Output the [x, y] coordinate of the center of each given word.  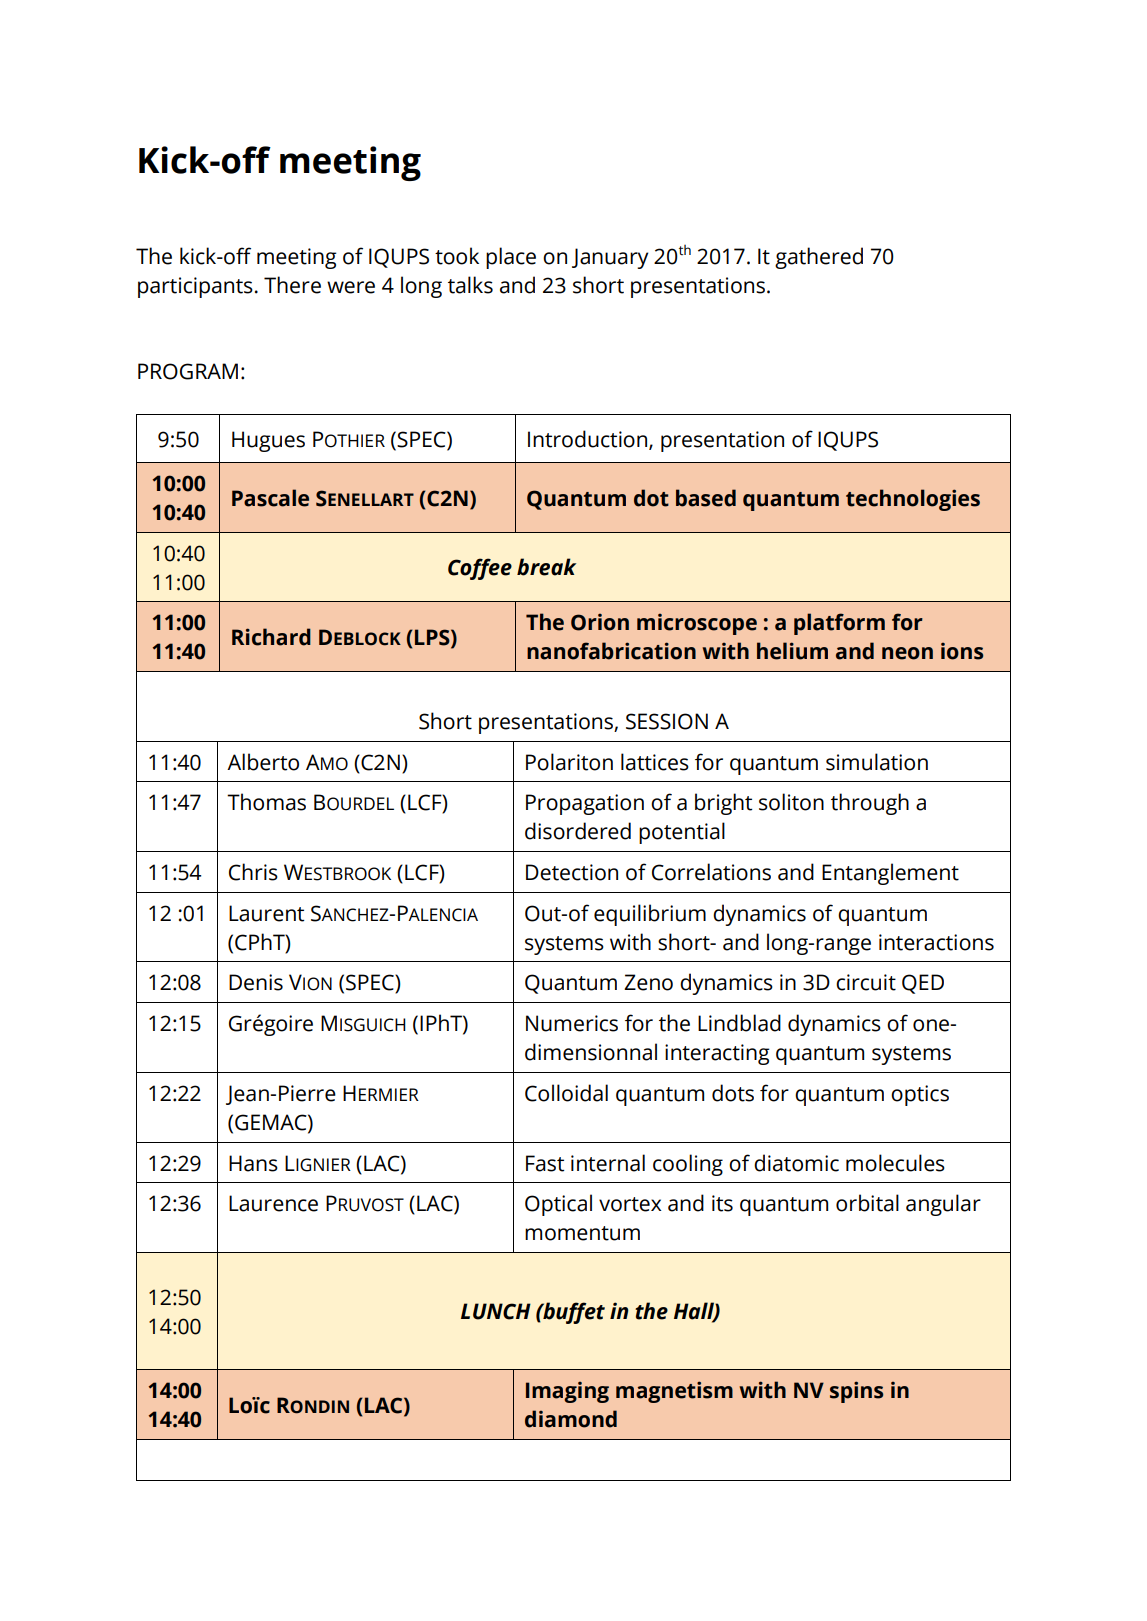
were [351, 287]
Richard [271, 637]
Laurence [273, 1203]
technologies [913, 500]
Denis [256, 982]
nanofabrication [611, 651]
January [610, 258]
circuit [866, 982]
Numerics [572, 1023]
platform [839, 624]
